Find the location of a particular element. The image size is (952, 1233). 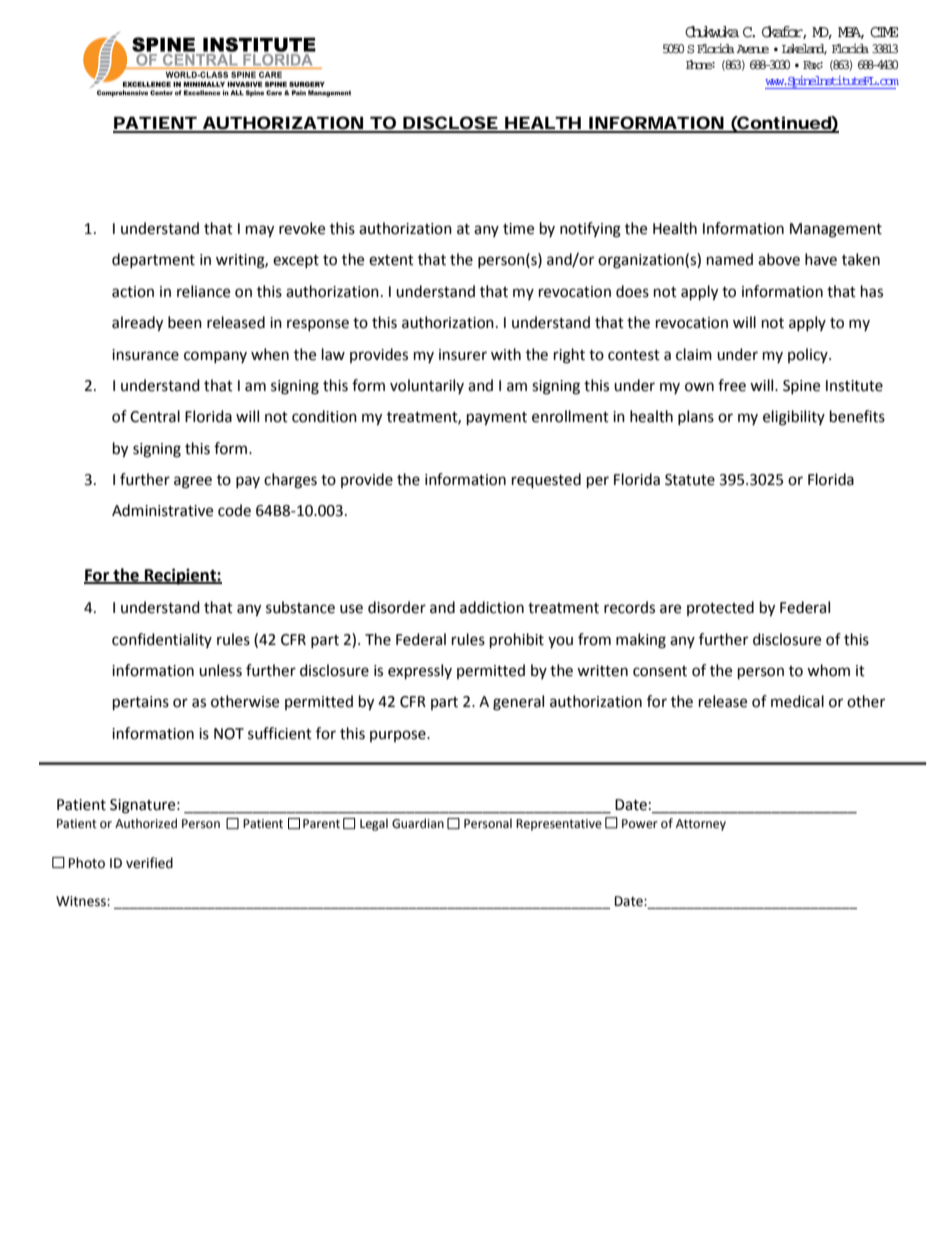

may is located at coordinates (260, 231).
